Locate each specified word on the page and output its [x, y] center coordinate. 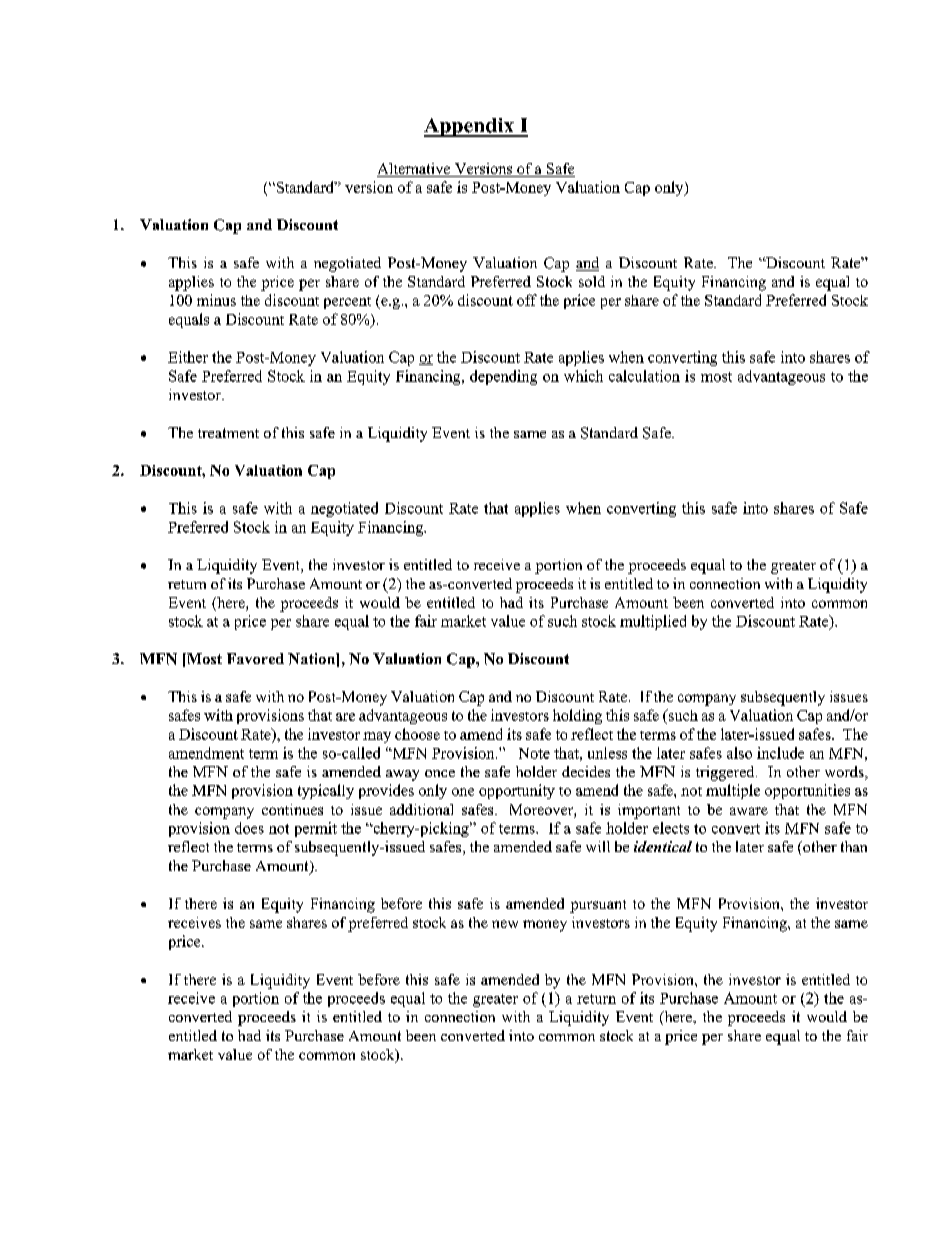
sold [592, 281]
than [854, 846]
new [505, 924]
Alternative [415, 170]
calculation [644, 376]
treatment [228, 433]
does [249, 828]
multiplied [653, 622]
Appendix [470, 127]
